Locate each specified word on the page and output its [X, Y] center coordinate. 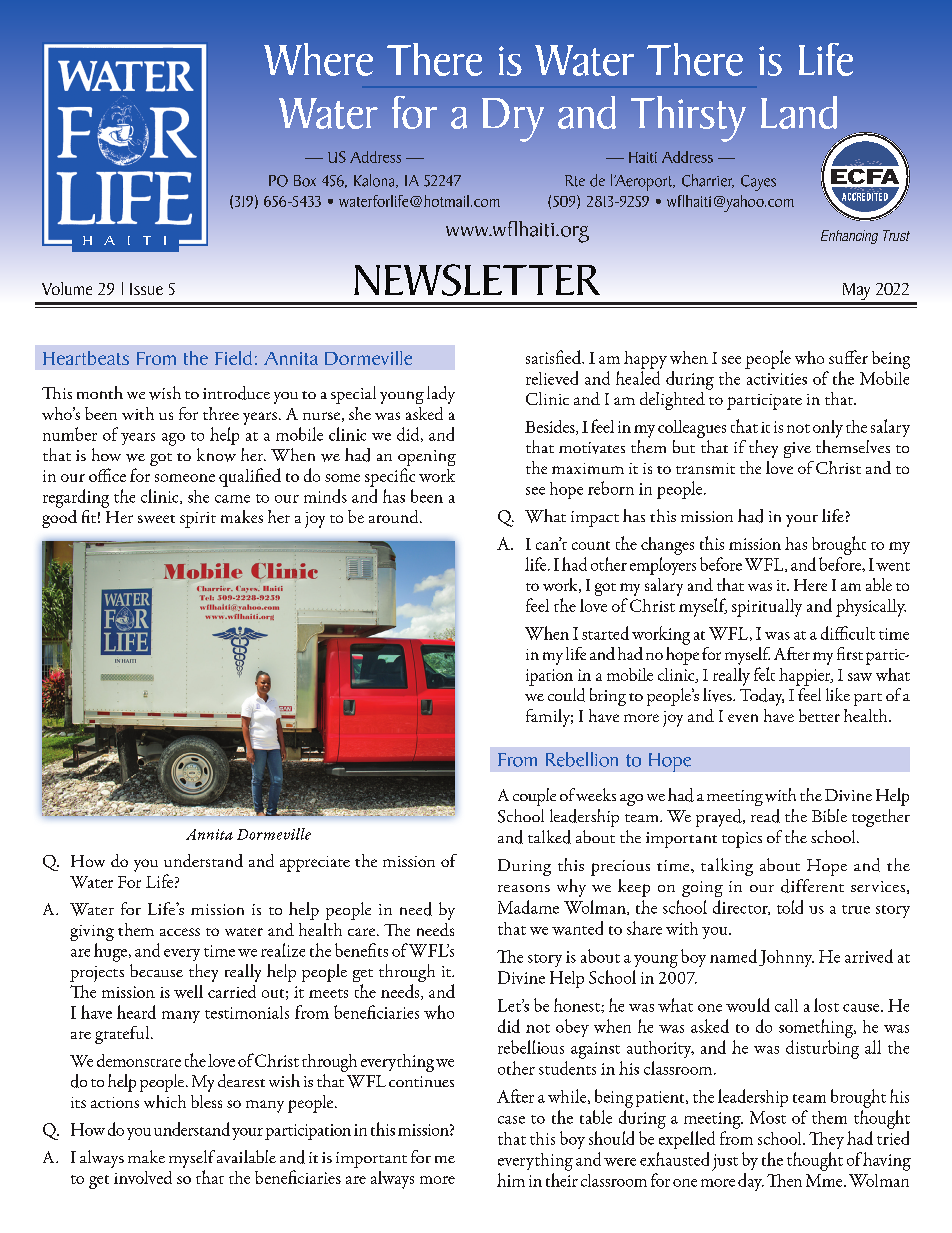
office [107, 475]
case [511, 1120]
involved [143, 1177]
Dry [513, 120]
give [797, 450]
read [765, 816]
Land [799, 112]
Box [305, 181]
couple [534, 797]
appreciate [315, 864]
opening [427, 459]
